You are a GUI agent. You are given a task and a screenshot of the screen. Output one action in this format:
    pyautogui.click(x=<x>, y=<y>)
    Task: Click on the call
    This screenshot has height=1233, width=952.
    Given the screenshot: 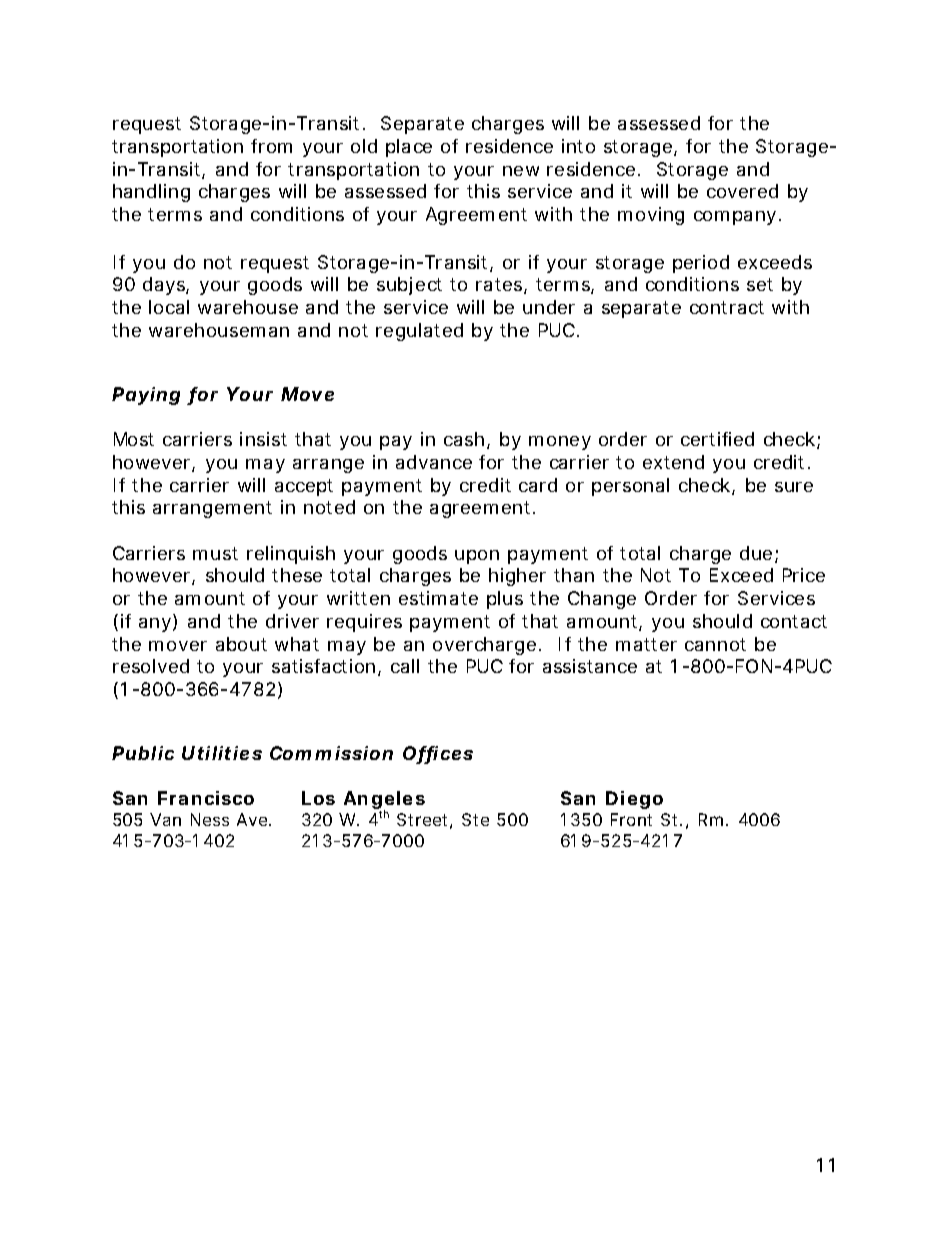 What is the action you would take?
    pyautogui.click(x=405, y=666)
